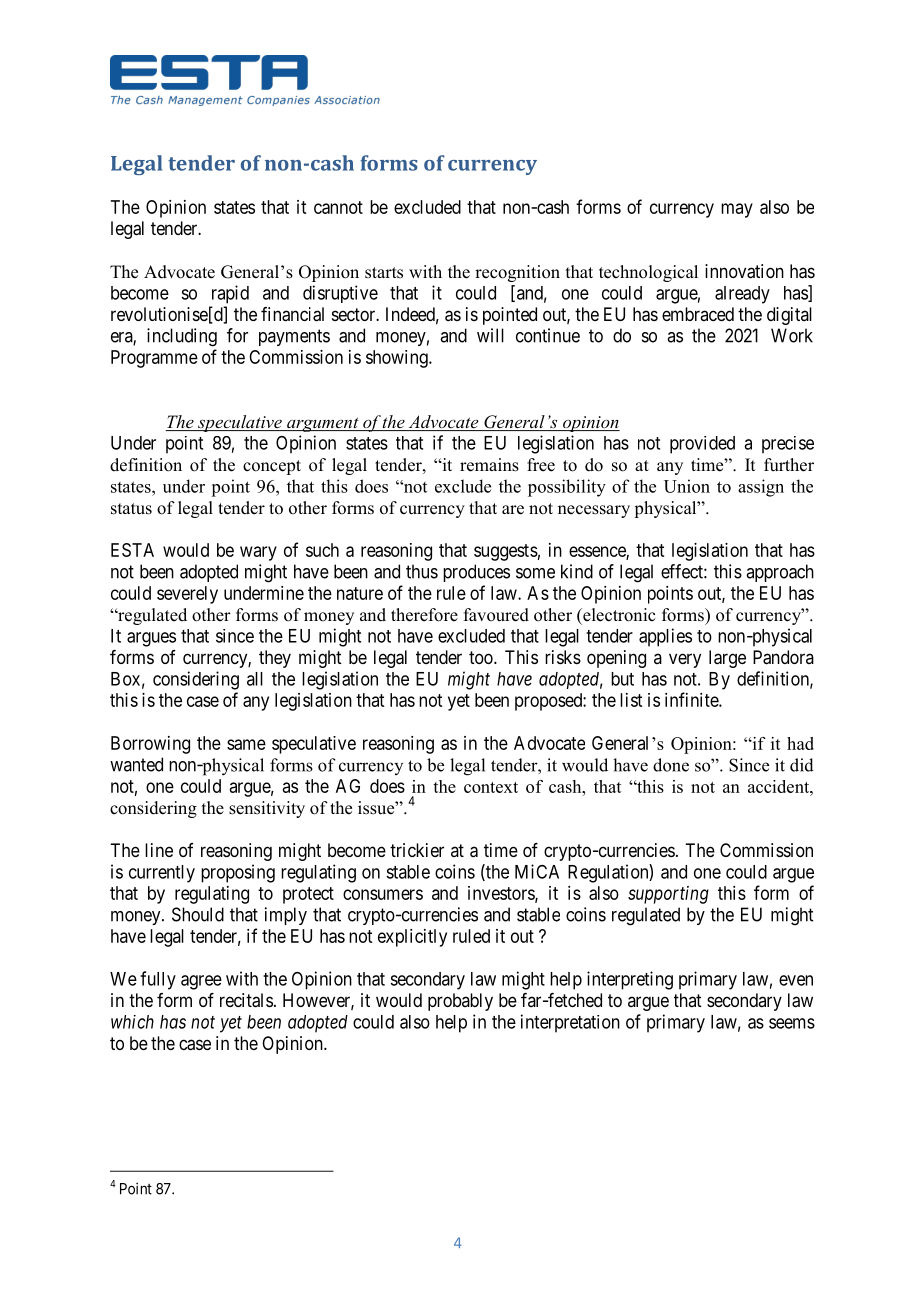 The width and height of the screenshot is (924, 1308). What do you see at coordinates (489, 465) in the screenshot?
I see `remains` at bounding box center [489, 465].
